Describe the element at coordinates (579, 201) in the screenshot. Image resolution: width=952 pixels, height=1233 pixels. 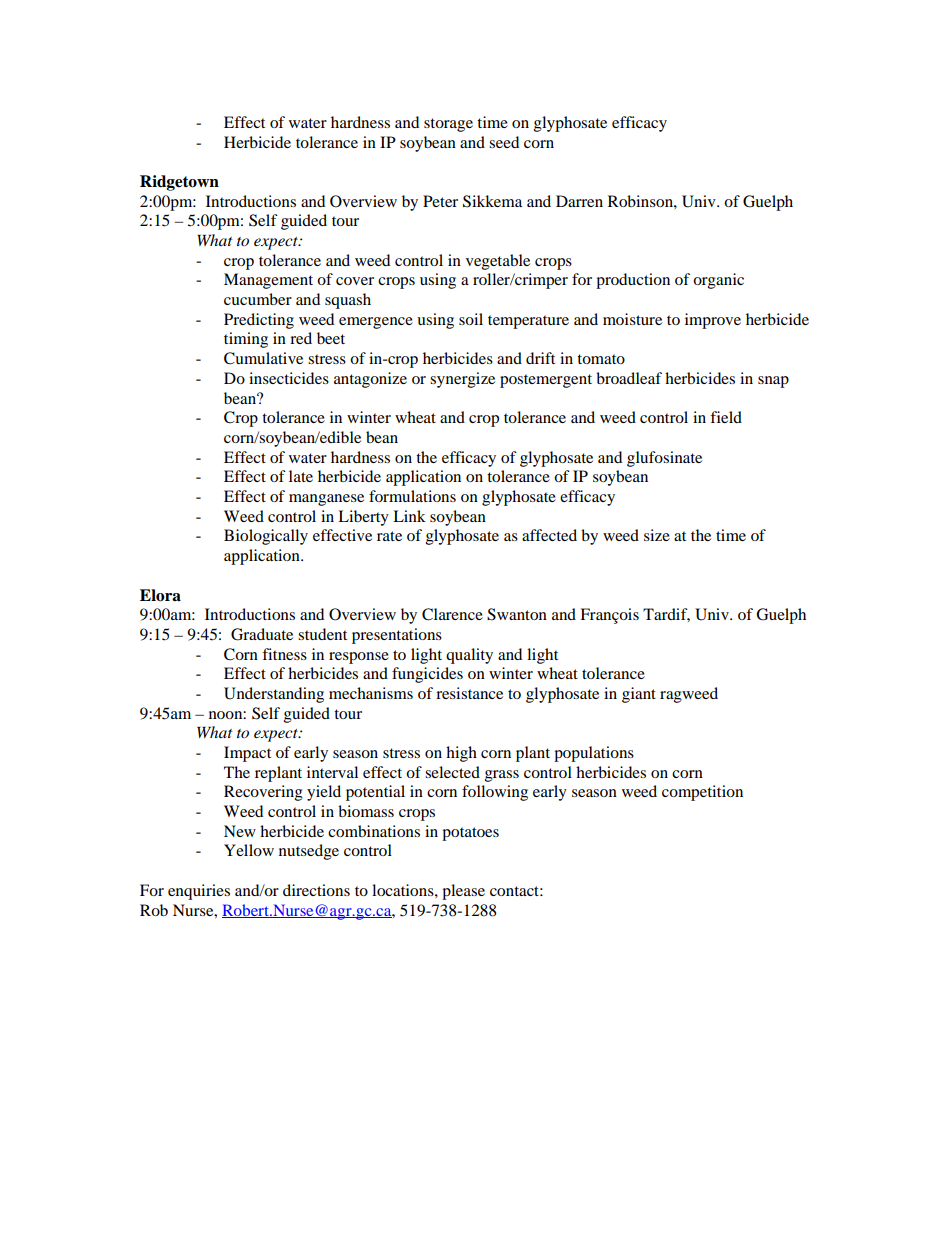
I see `Darren` at that location.
